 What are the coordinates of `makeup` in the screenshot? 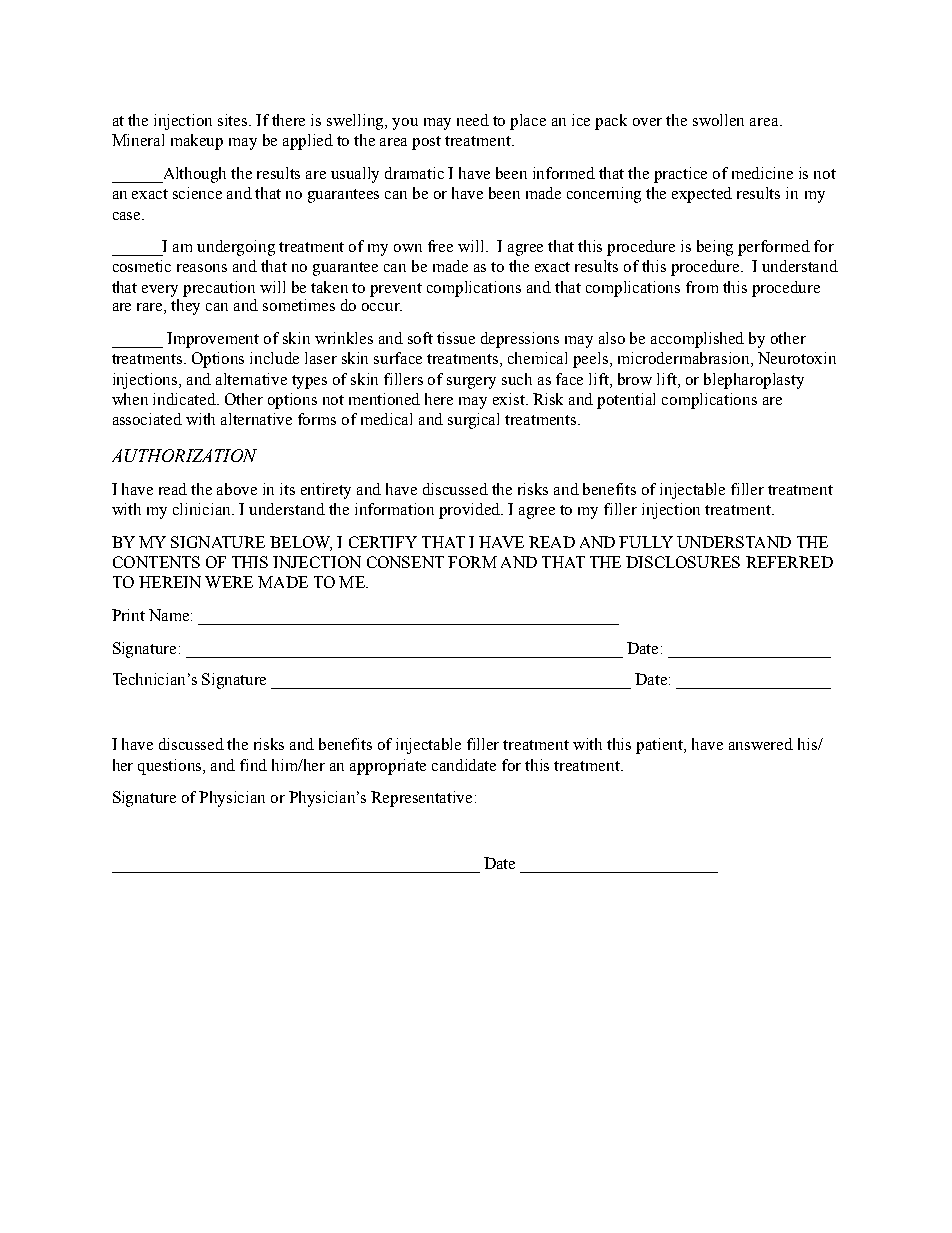 It's located at (197, 142).
